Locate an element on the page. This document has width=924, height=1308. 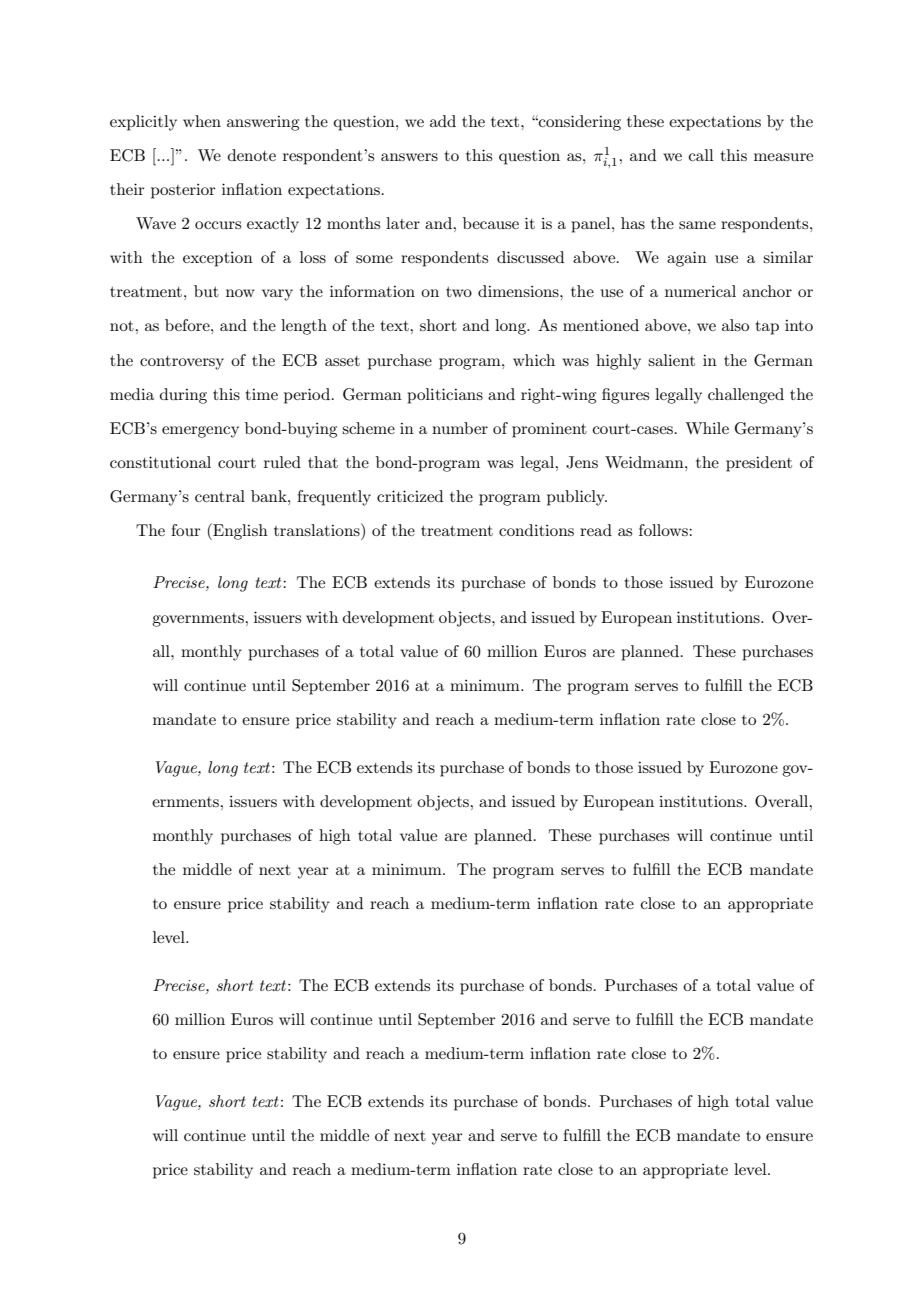
also is located at coordinates (735, 325).
